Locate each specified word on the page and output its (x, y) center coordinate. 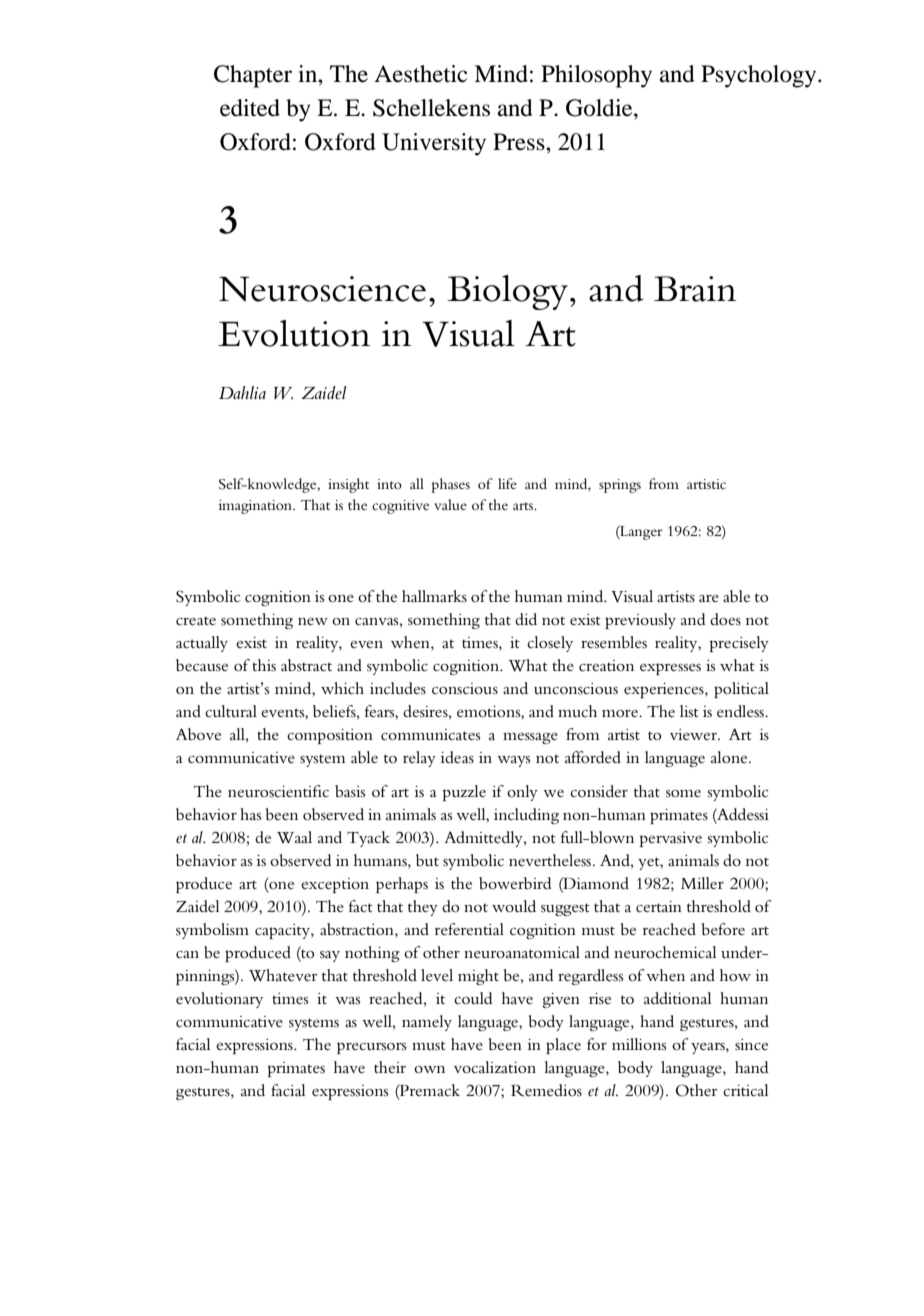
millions (639, 1044)
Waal (294, 837)
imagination (257, 507)
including (526, 816)
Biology (507, 292)
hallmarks (434, 596)
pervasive (671, 839)
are (709, 598)
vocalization (495, 1067)
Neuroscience (322, 289)
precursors (371, 1048)
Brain (695, 289)
